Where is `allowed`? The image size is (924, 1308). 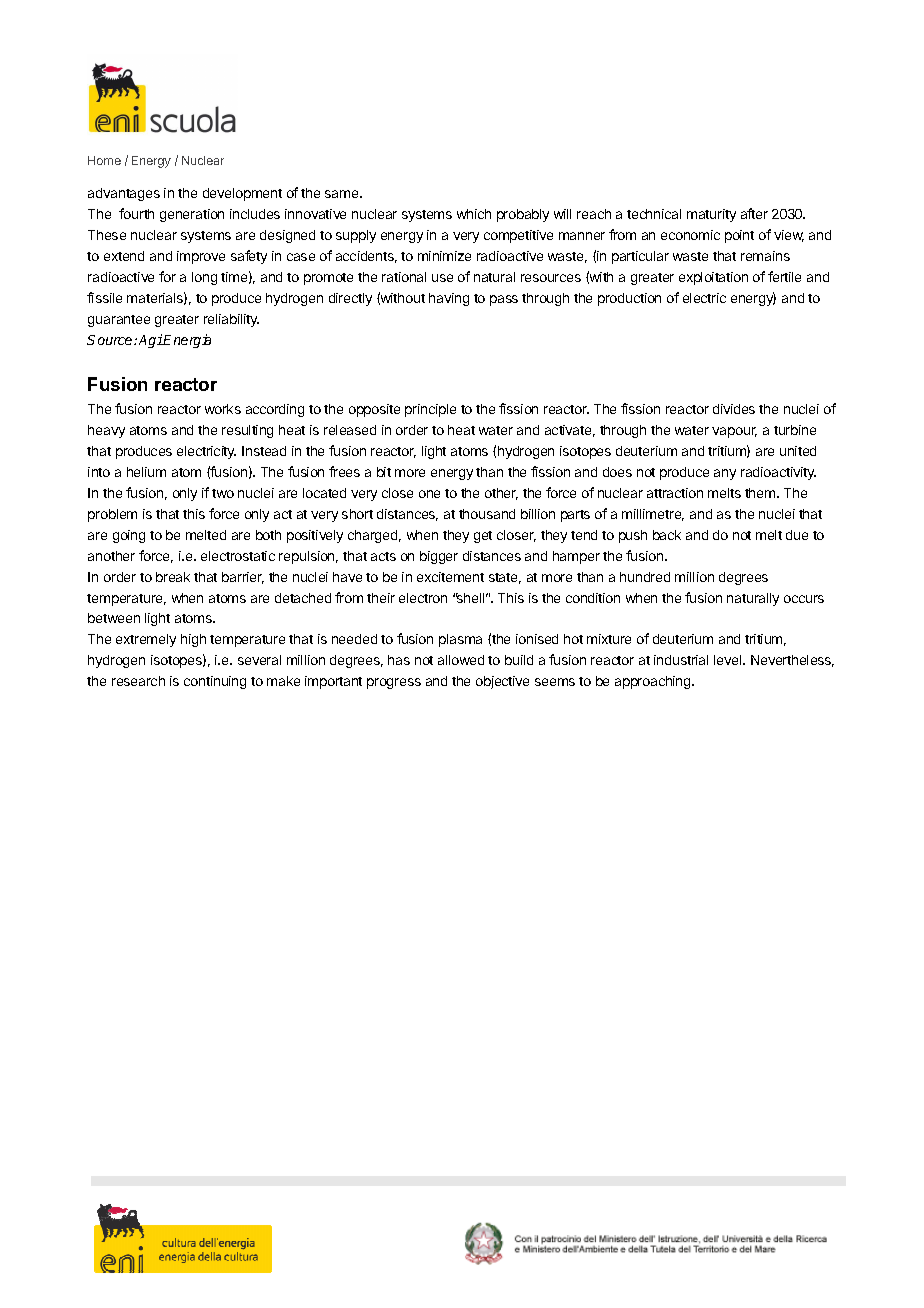
allowed is located at coordinates (461, 660).
